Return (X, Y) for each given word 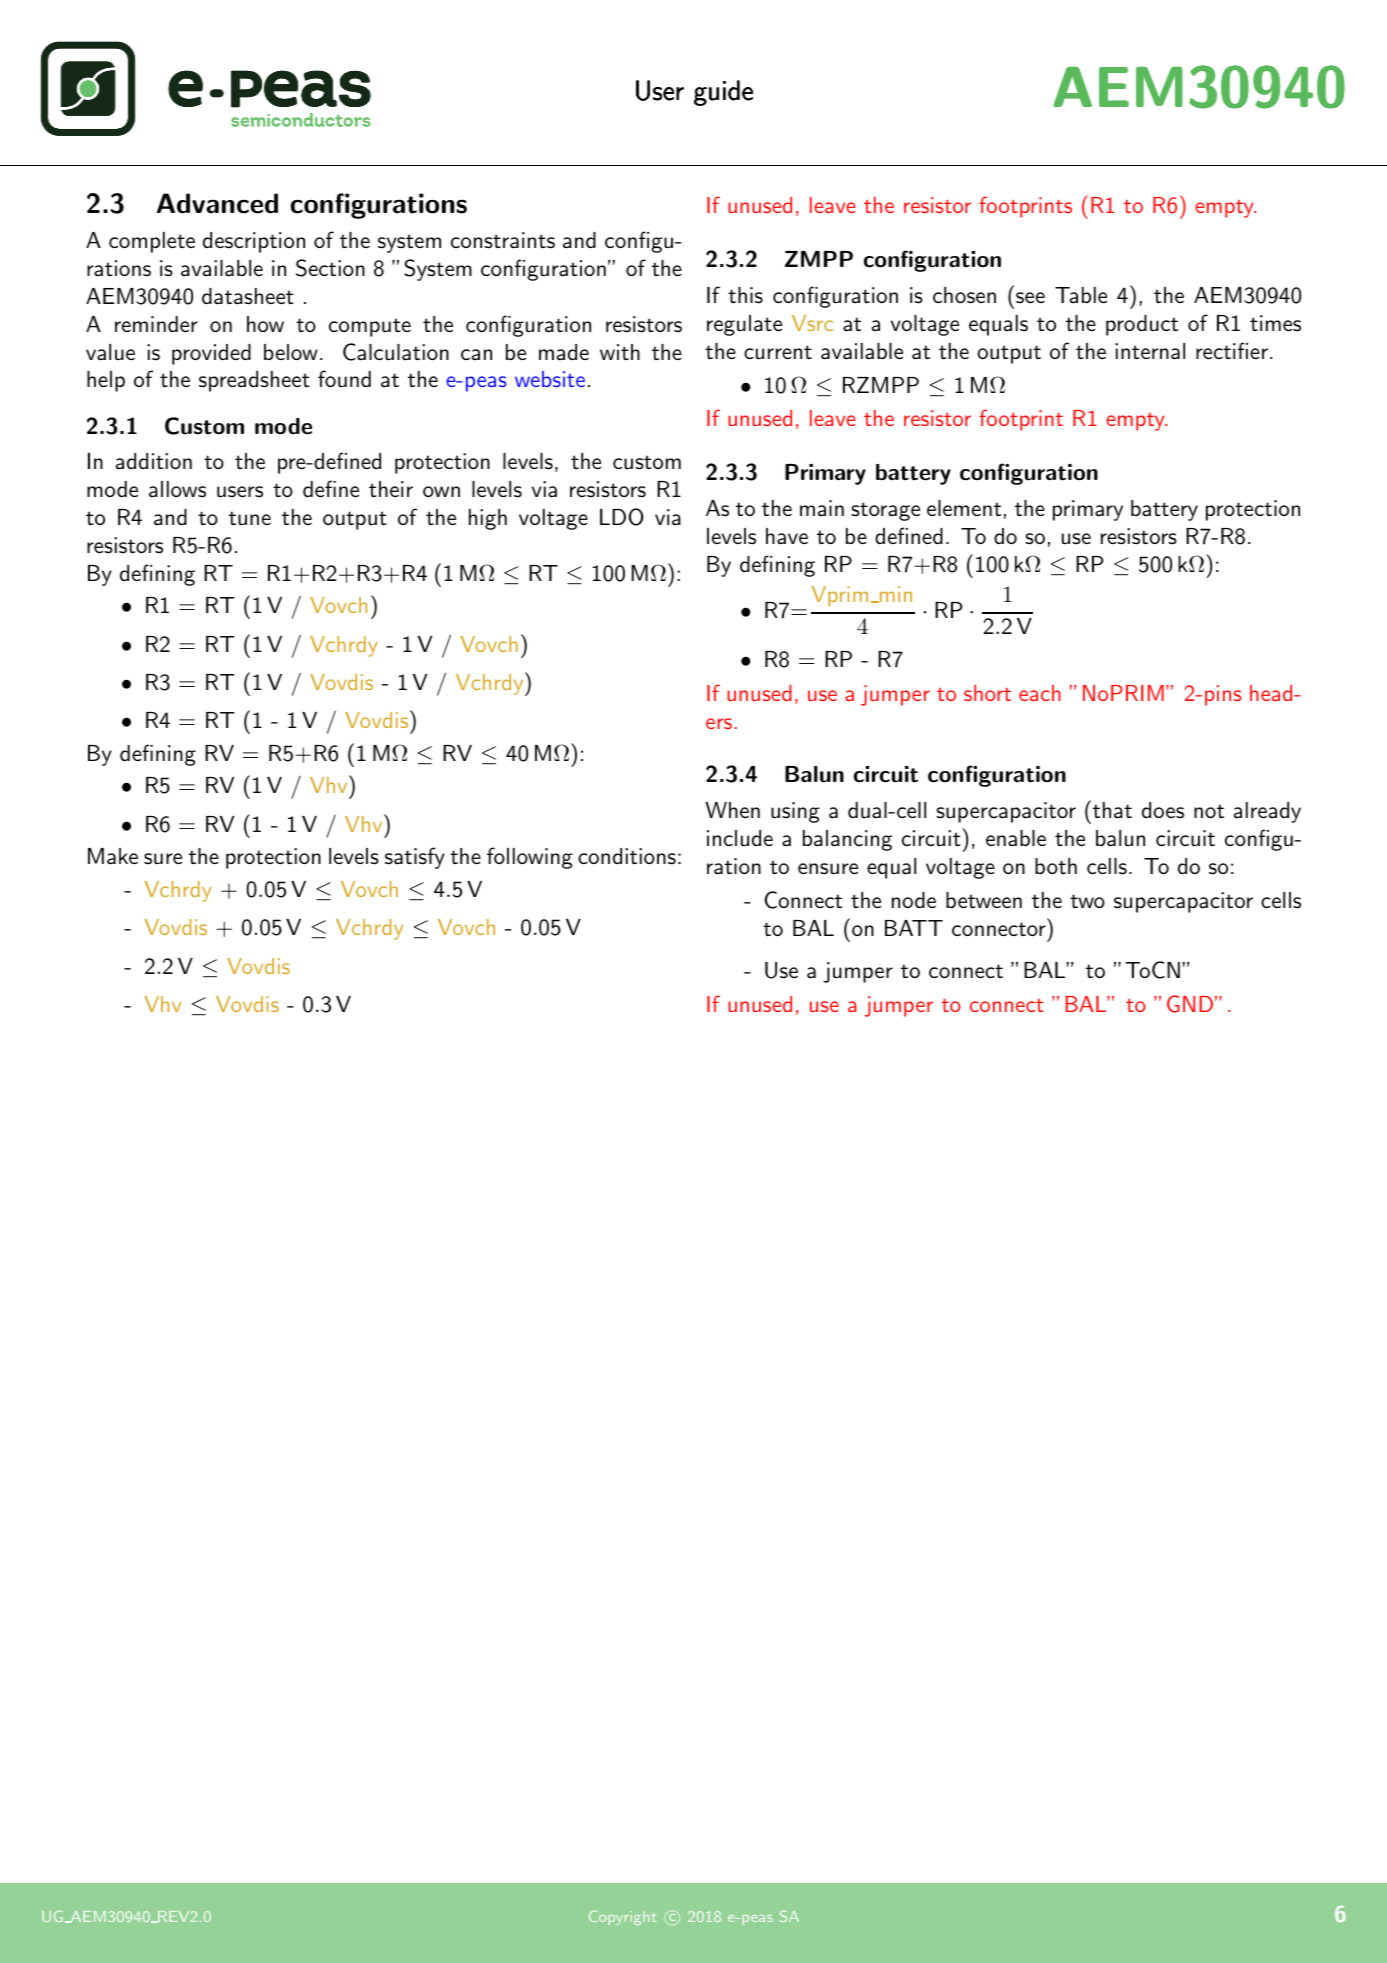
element (964, 508)
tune (250, 518)
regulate (744, 325)
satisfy (415, 858)
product (1142, 325)
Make (113, 856)
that (1112, 810)
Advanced (217, 203)
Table (1081, 295)
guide (723, 93)
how (265, 324)
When (732, 810)
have (787, 536)
